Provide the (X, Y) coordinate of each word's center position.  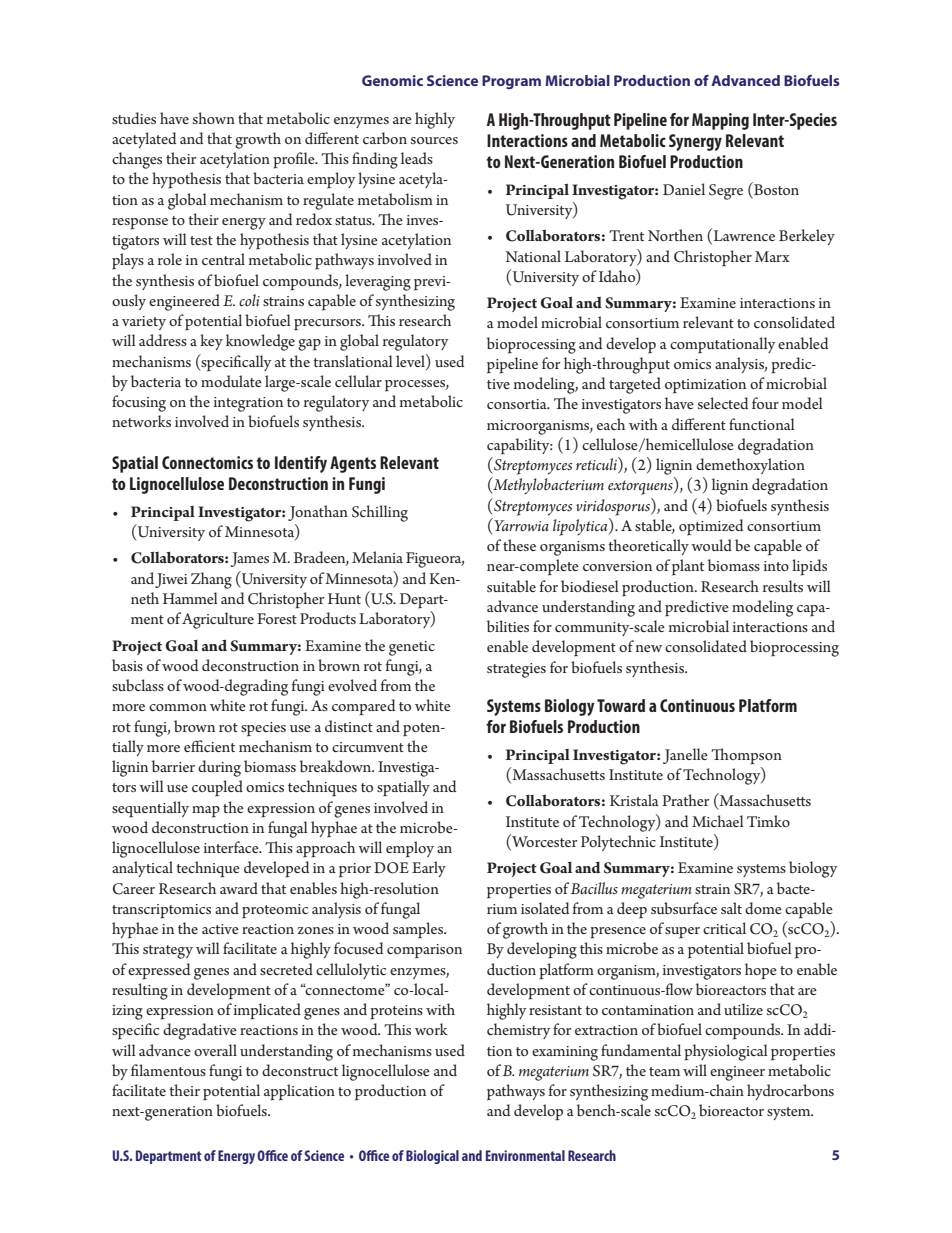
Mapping (720, 121)
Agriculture (218, 620)
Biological (432, 1157)
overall (215, 1050)
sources (434, 140)
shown (214, 118)
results (783, 586)
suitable (511, 586)
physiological (726, 1052)
